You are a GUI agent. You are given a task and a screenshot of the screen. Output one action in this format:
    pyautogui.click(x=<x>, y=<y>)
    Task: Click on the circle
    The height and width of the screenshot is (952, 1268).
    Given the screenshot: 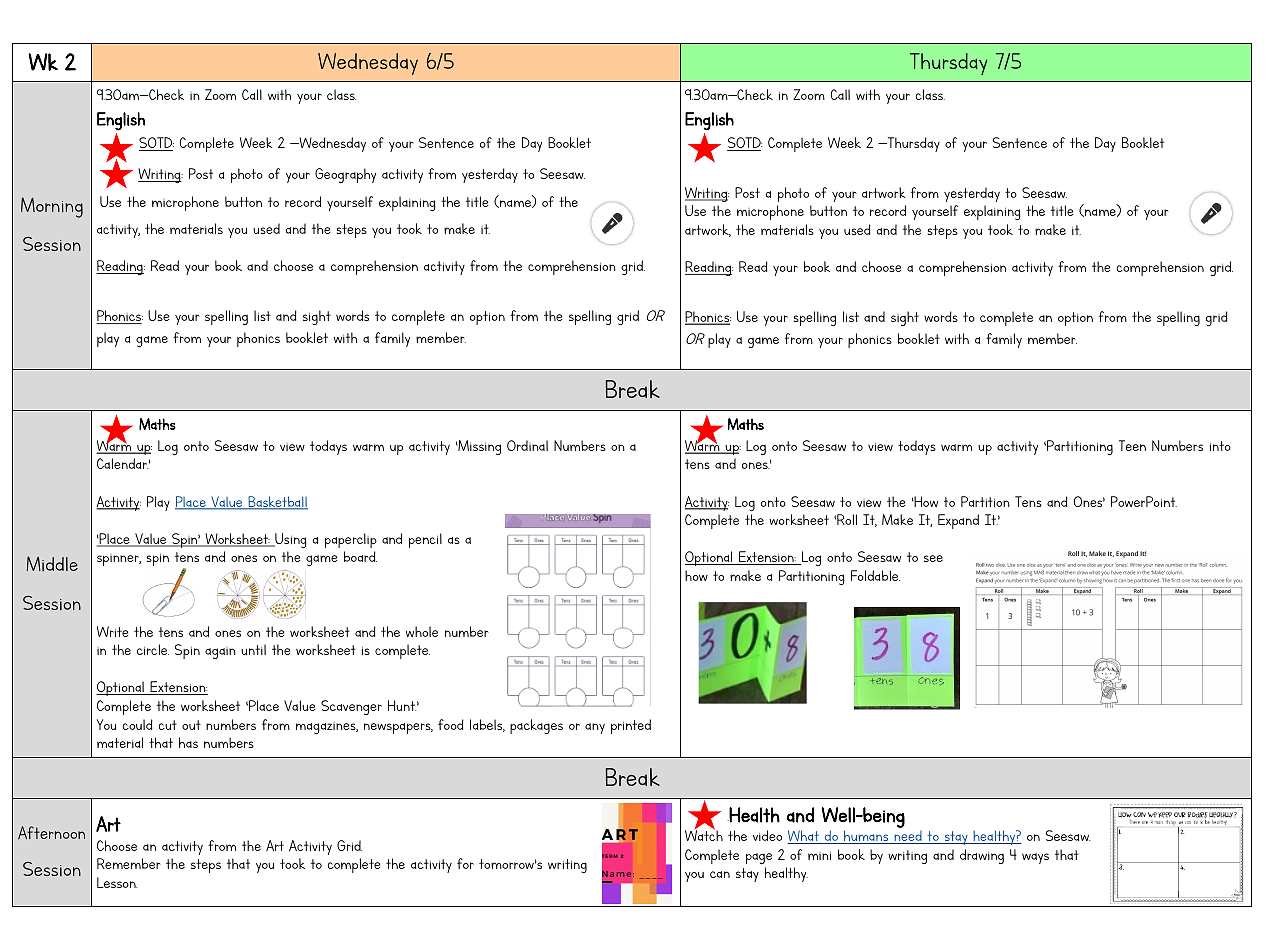 What is the action you would take?
    pyautogui.click(x=153, y=649)
